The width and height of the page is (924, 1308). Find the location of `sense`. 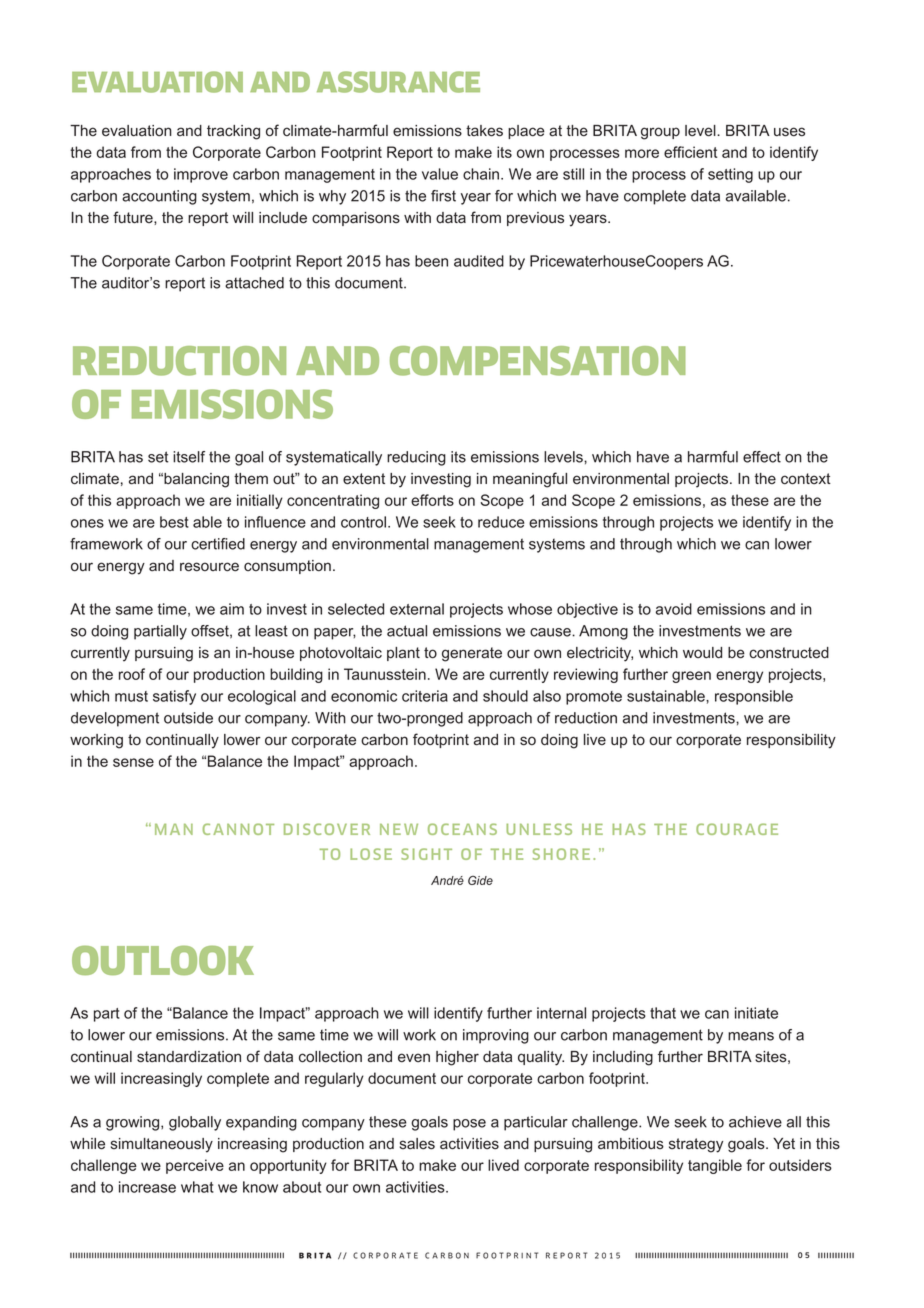

sense is located at coordinates (133, 762).
